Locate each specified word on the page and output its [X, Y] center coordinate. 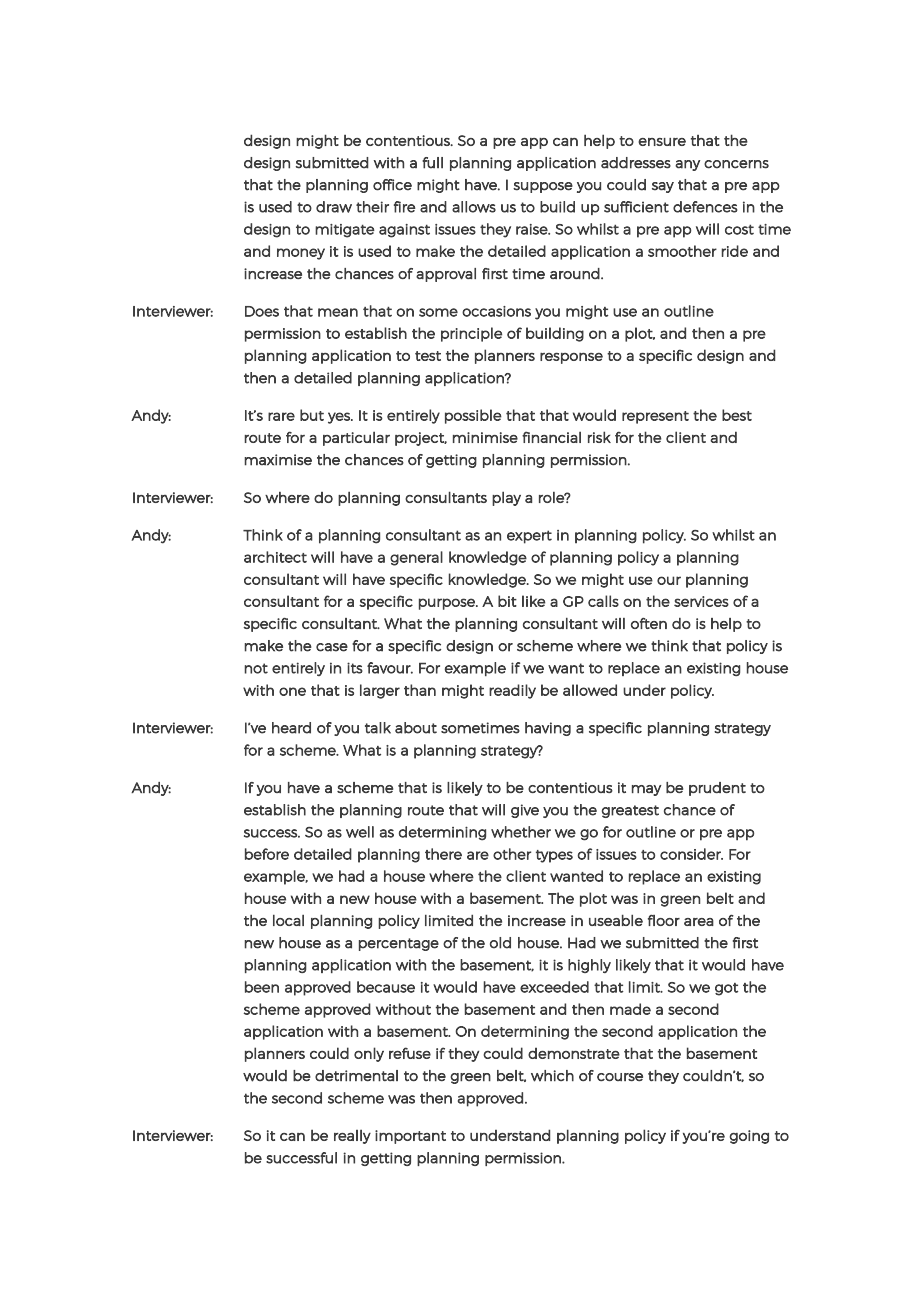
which [552, 1076]
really [352, 1136]
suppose [543, 187]
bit [507, 601]
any [687, 165]
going [749, 1137]
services [701, 601]
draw [334, 207]
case [332, 647]
